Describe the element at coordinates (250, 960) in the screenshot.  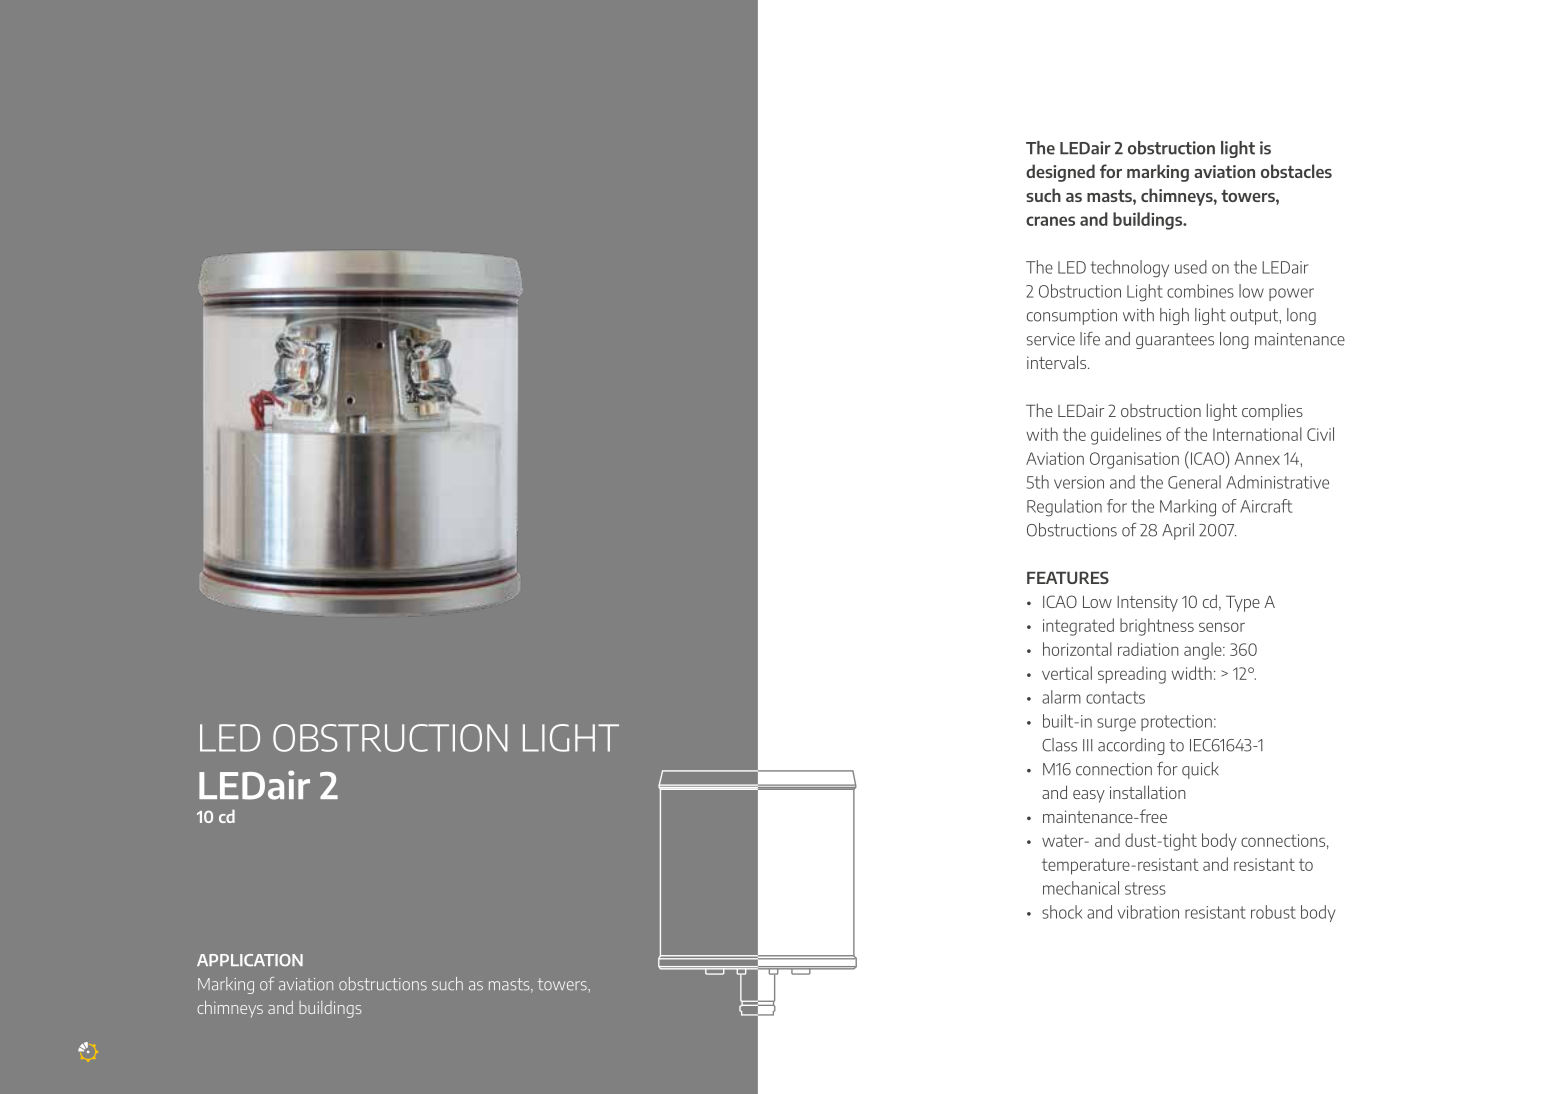
I see `APPLICATION` at that location.
